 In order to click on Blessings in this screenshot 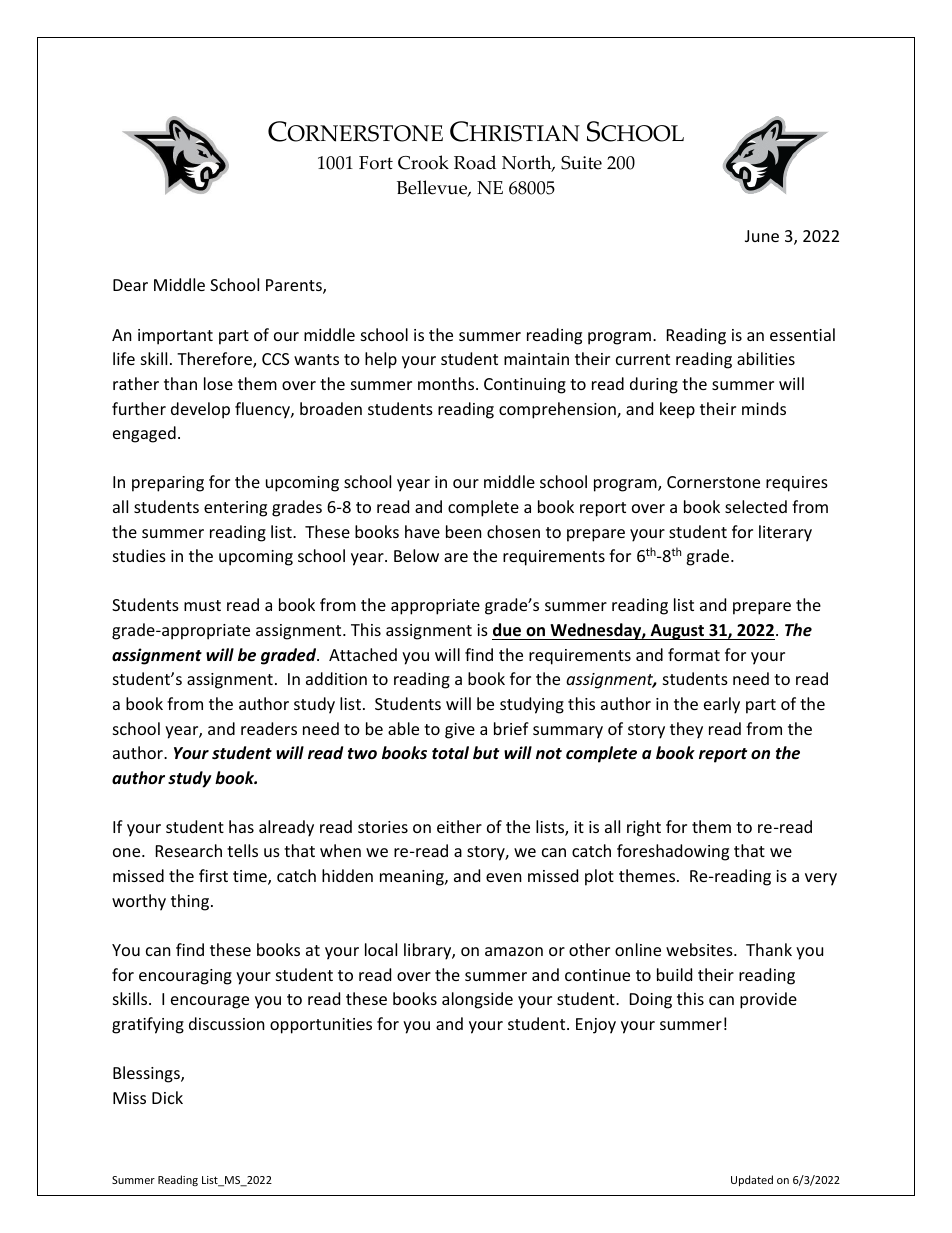, I will do `click(147, 1074)`.
